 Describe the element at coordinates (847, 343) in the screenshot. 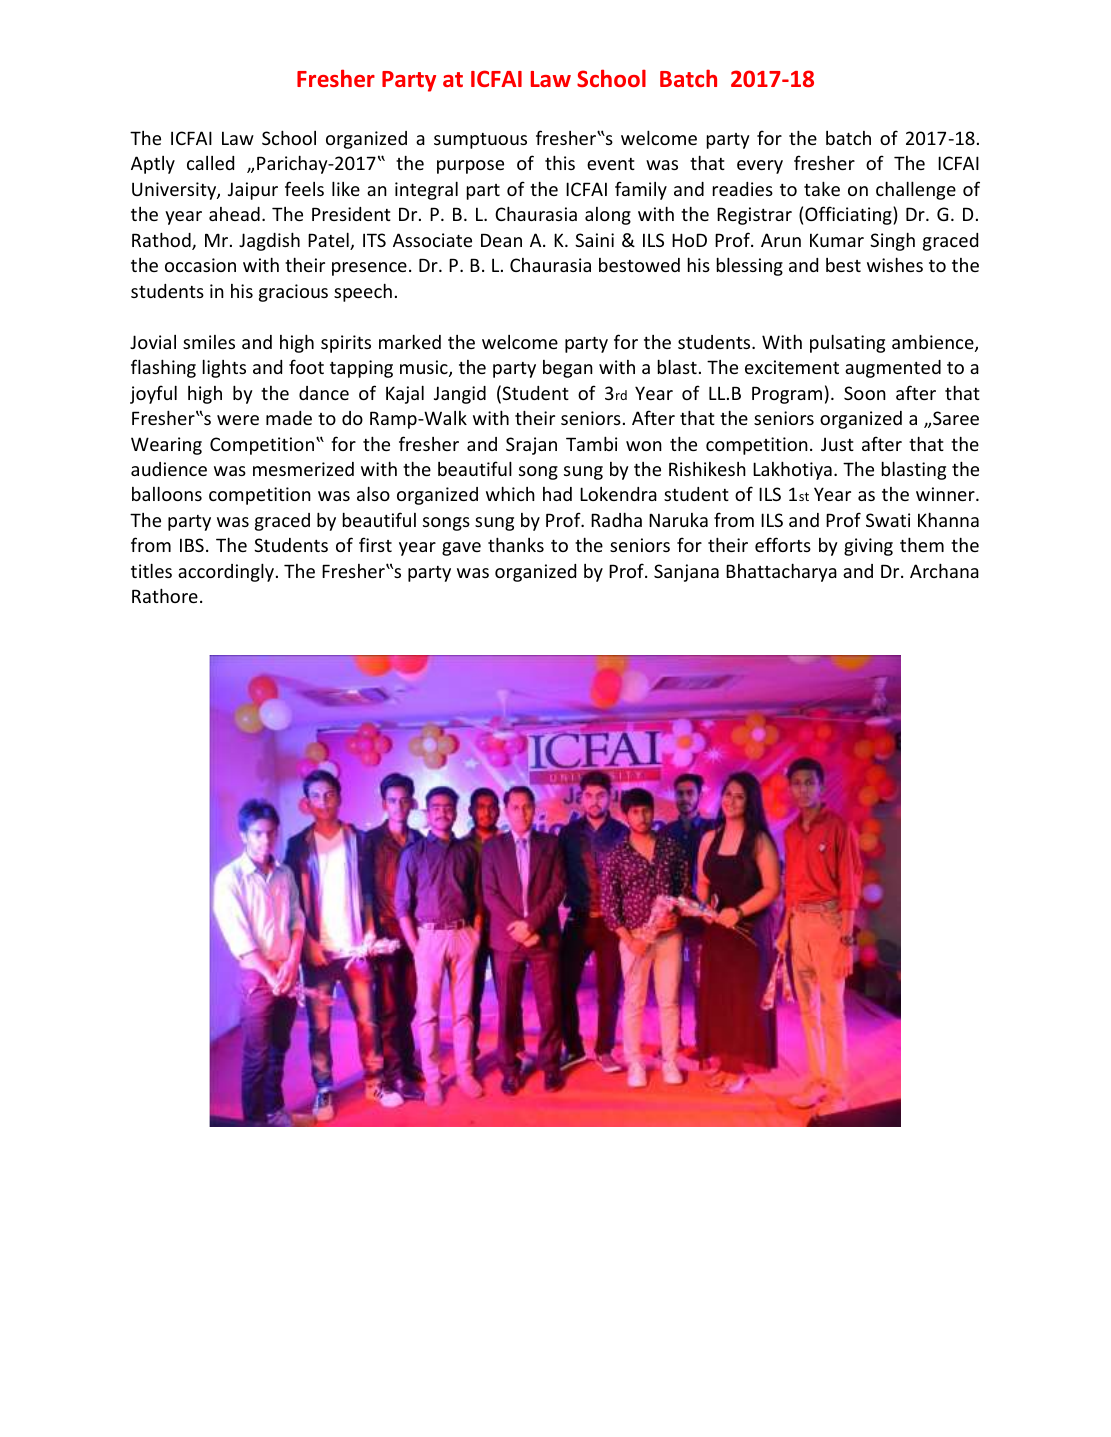

I see `pulsating` at that location.
